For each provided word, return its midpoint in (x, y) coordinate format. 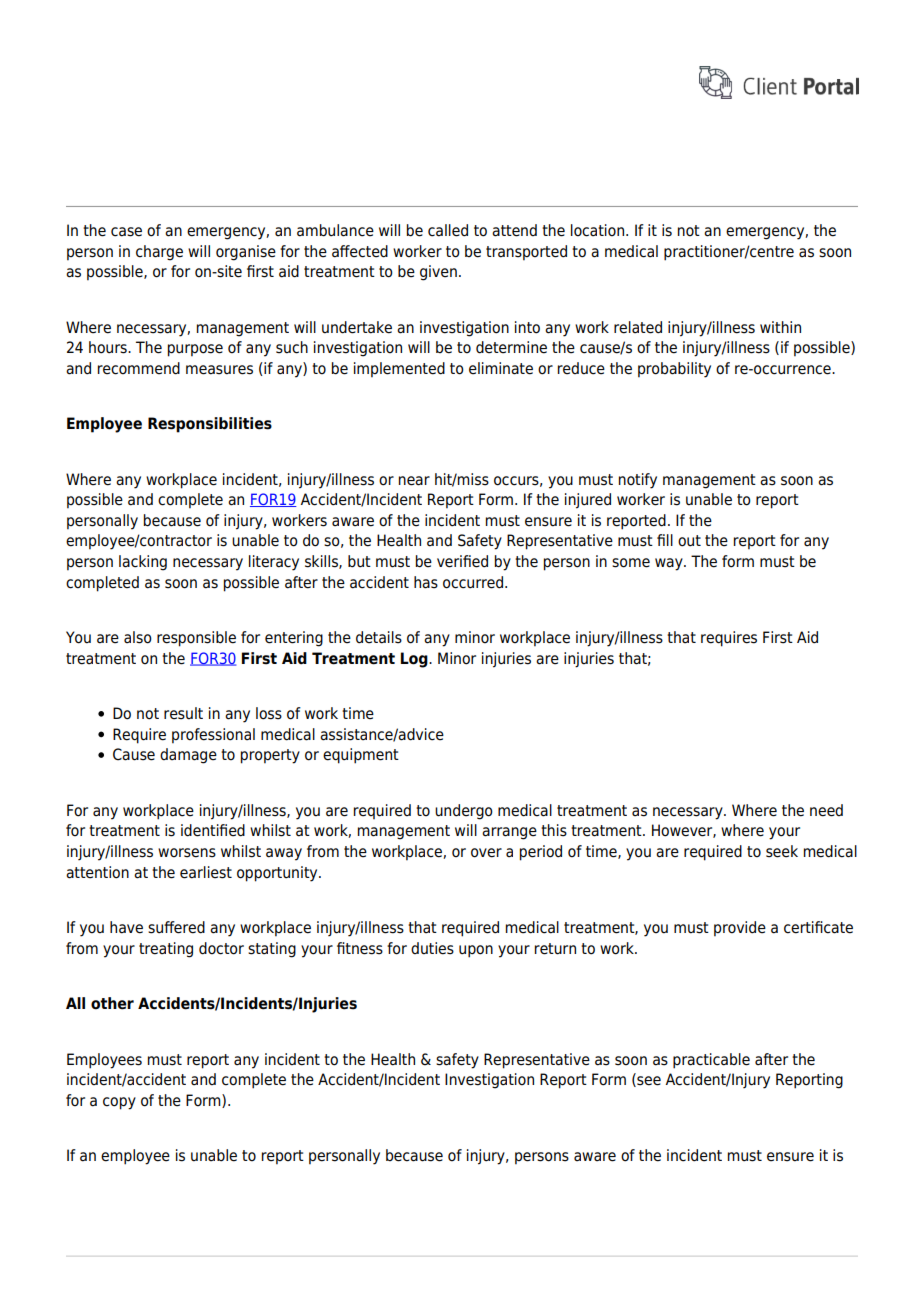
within (780, 327)
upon (476, 951)
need (826, 810)
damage (188, 756)
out (689, 541)
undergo (464, 812)
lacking (143, 563)
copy (119, 1103)
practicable (711, 1061)
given (438, 273)
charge (159, 253)
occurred (473, 582)
